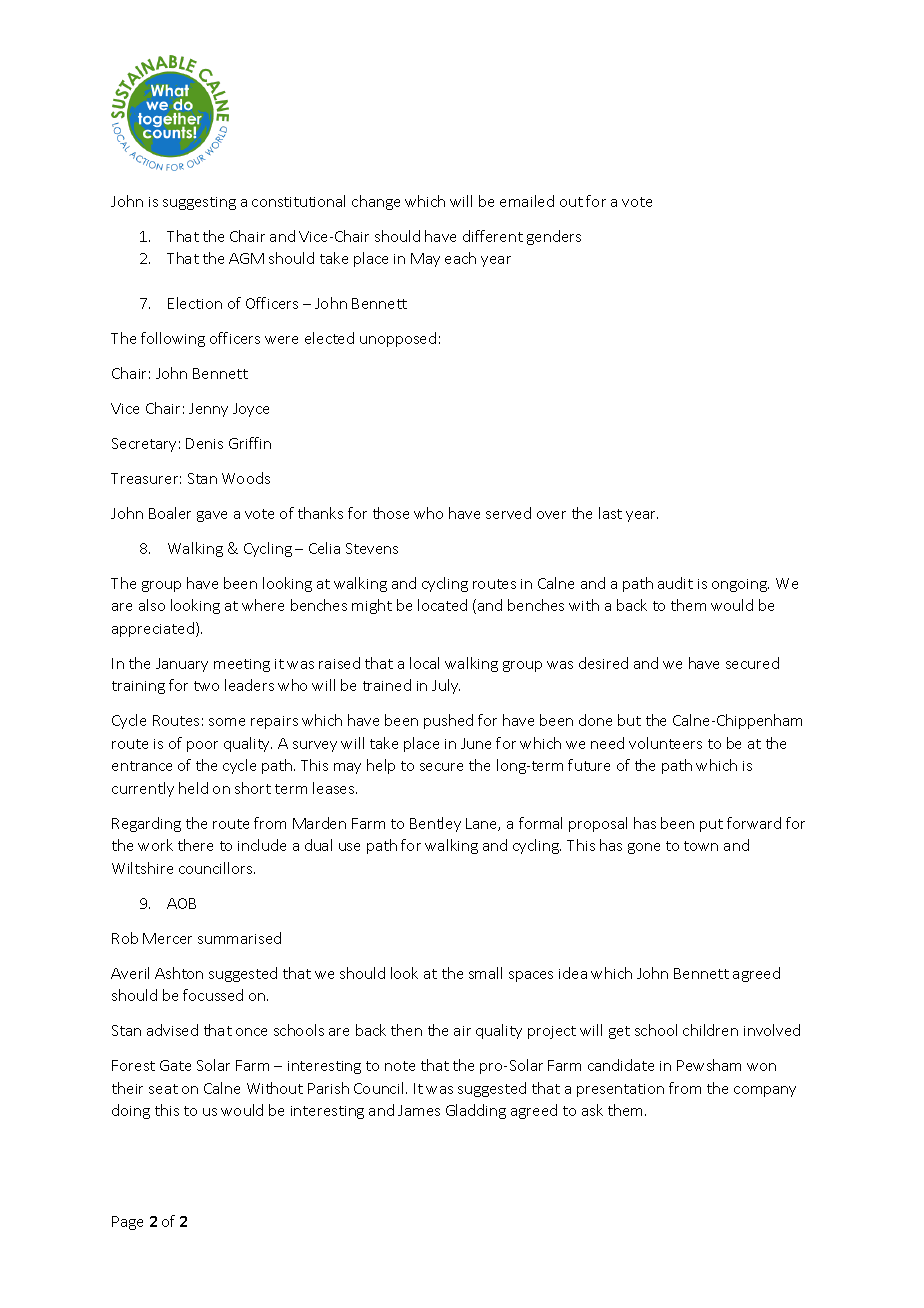 The height and width of the screenshot is (1308, 924). I want to click on volunteers, so click(665, 743).
